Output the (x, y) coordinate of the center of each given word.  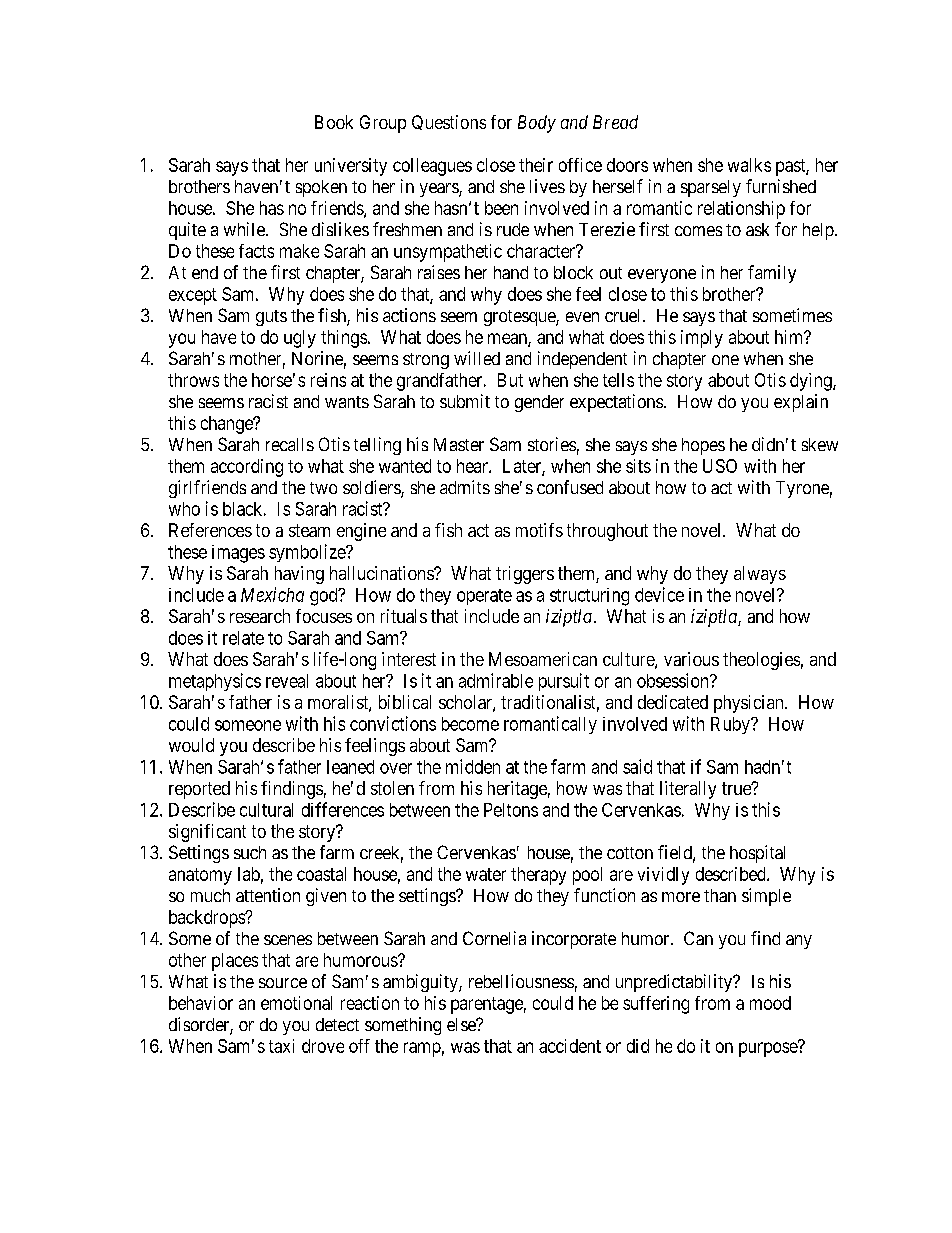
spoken (321, 188)
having (299, 575)
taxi (281, 1046)
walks (749, 165)
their (536, 165)
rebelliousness (521, 981)
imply (702, 339)
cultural (266, 810)
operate (484, 597)
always (760, 575)
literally (688, 790)
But (510, 380)
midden (473, 766)
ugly (300, 339)
